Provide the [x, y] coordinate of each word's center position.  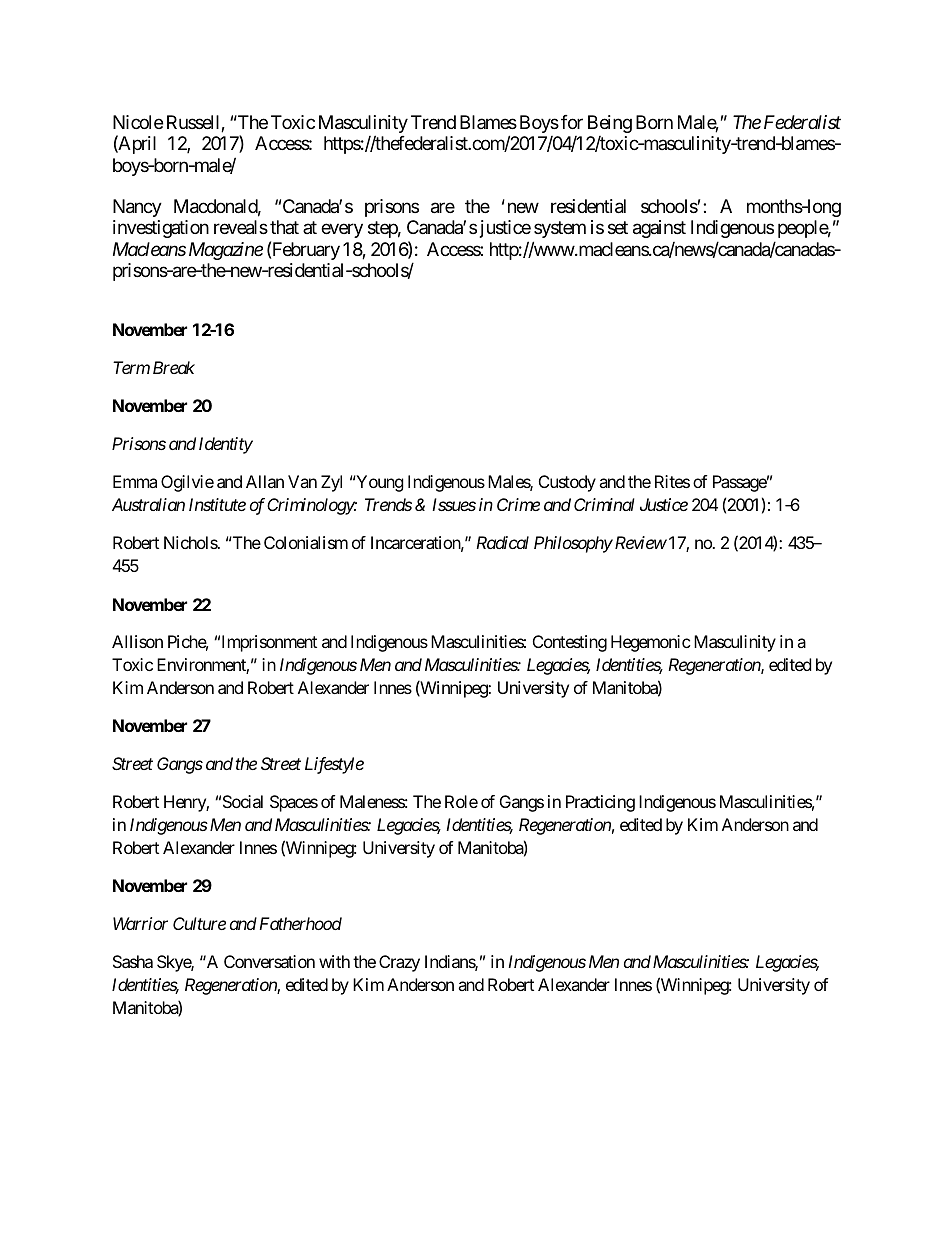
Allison [137, 641]
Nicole [138, 122]
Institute [217, 504]
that [284, 227]
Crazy [399, 963]
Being [610, 124]
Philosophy [573, 544]
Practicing [600, 803]
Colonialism [306, 542]
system [560, 229]
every [342, 231]
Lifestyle [334, 765]
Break [174, 367]
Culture [199, 923]
